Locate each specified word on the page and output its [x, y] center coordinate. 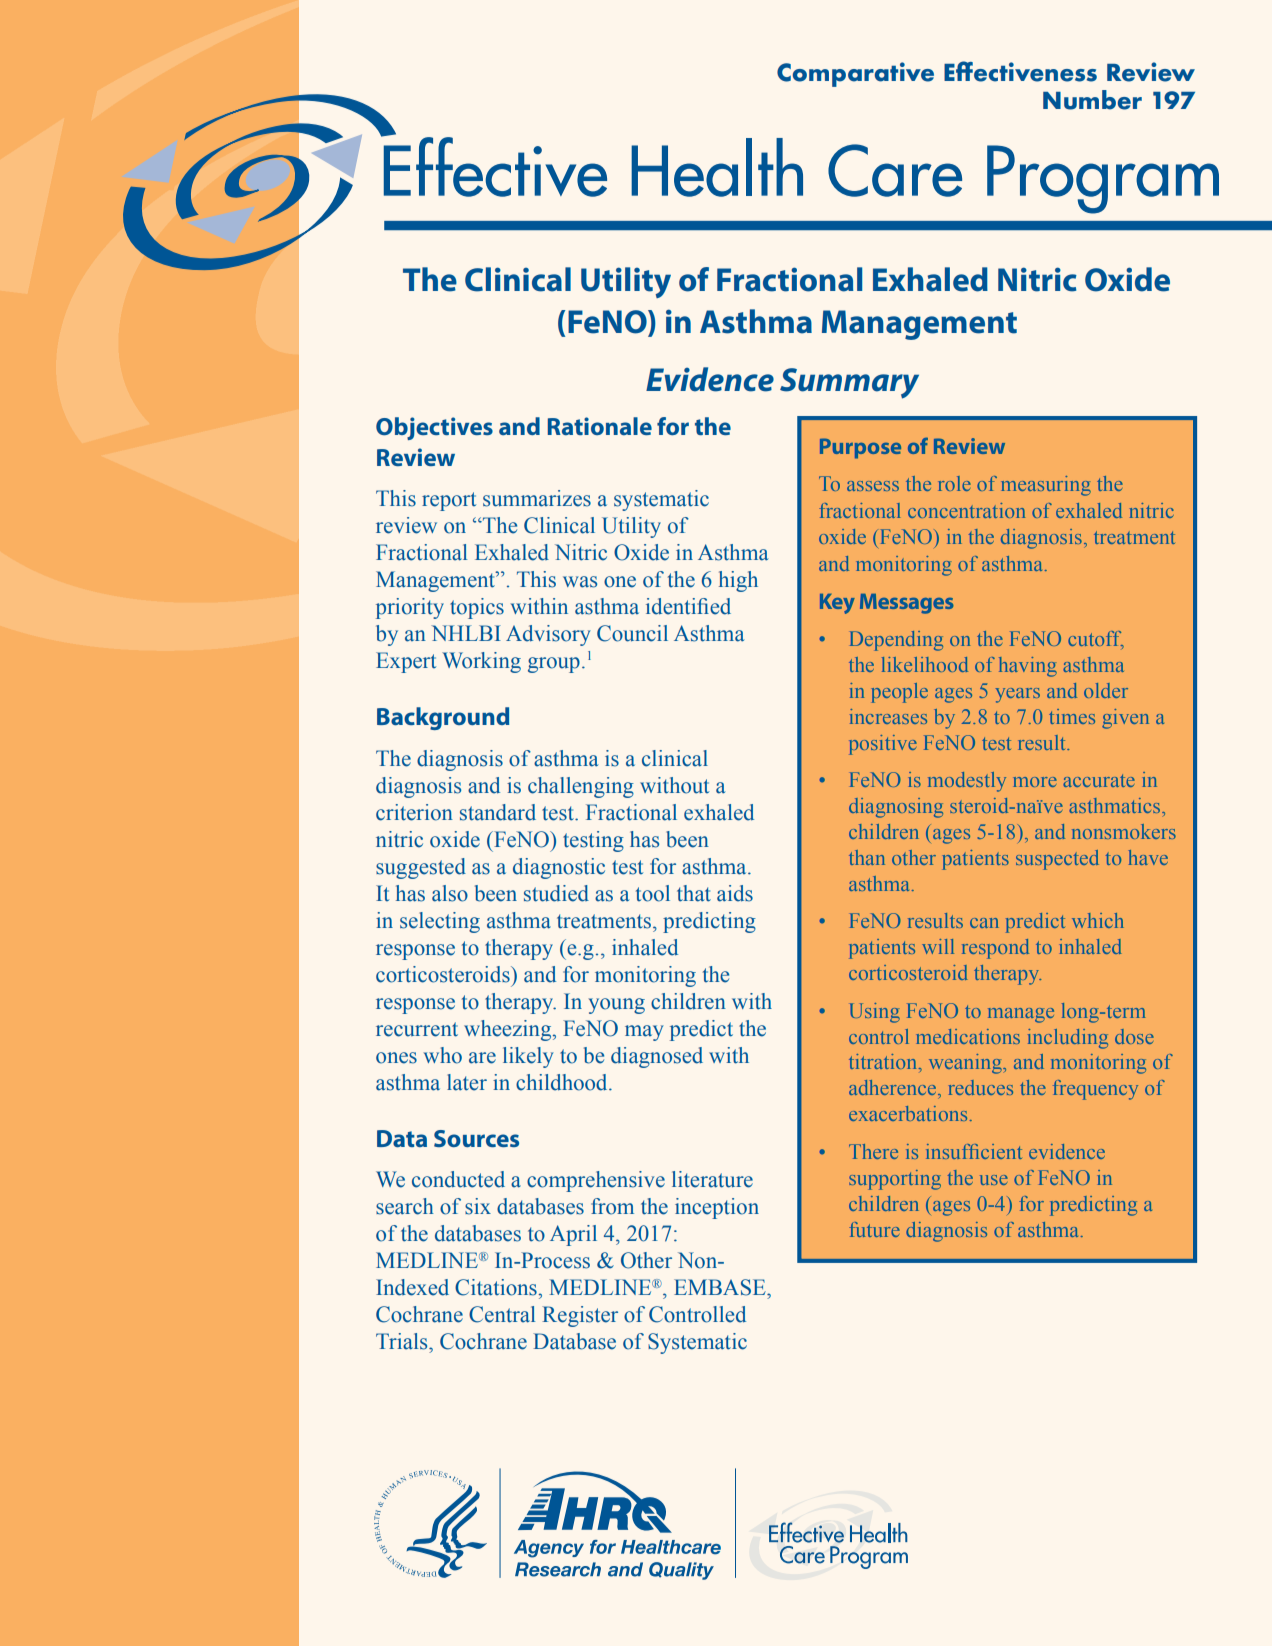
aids [735, 893]
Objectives [434, 428]
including [1068, 1039]
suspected [1057, 860]
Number [1092, 100]
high [738, 581]
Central [502, 1314]
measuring [1046, 486]
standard [498, 812]
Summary [849, 383]
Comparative [855, 74]
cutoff [1096, 640]
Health [717, 167]
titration [882, 1061]
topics [477, 608]
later [467, 1082]
